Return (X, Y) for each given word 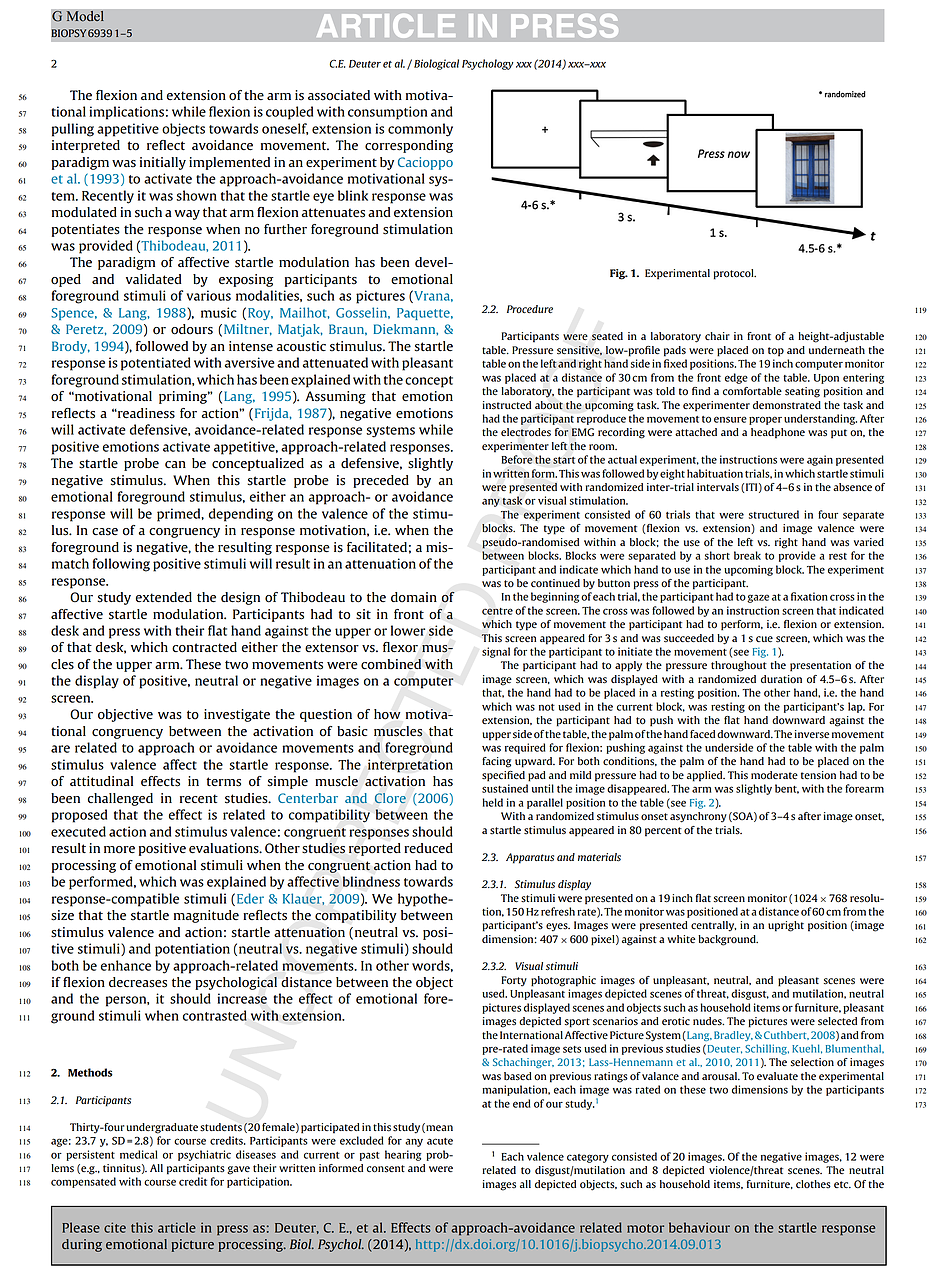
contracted (204, 647)
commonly (420, 130)
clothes (813, 1184)
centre (497, 611)
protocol (735, 274)
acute (440, 1141)
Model (85, 16)
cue (764, 639)
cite (115, 1227)
